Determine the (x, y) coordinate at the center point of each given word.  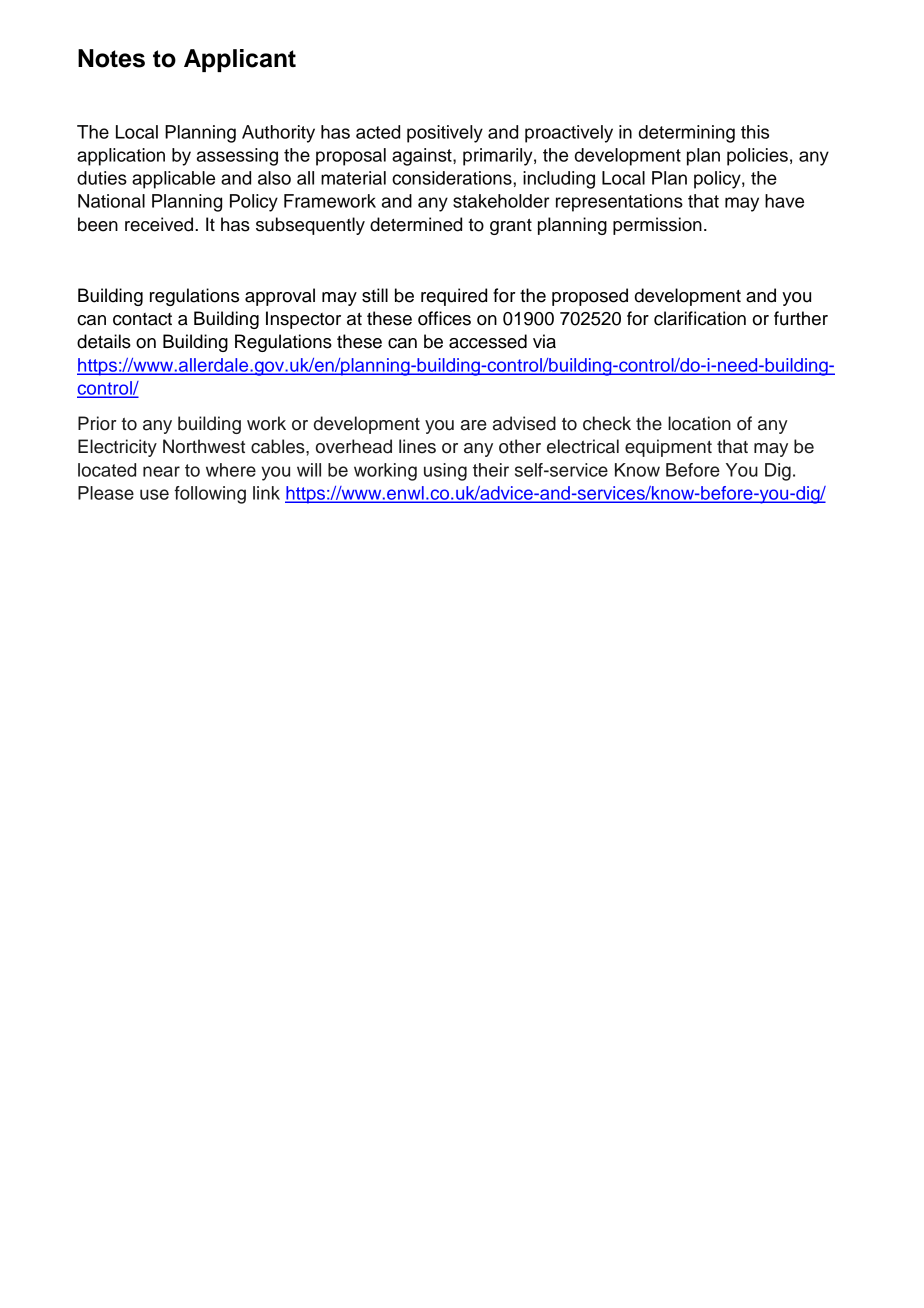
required (454, 297)
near (161, 471)
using (445, 472)
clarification (700, 318)
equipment (668, 448)
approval (280, 297)
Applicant (240, 60)
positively (445, 134)
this (755, 132)
